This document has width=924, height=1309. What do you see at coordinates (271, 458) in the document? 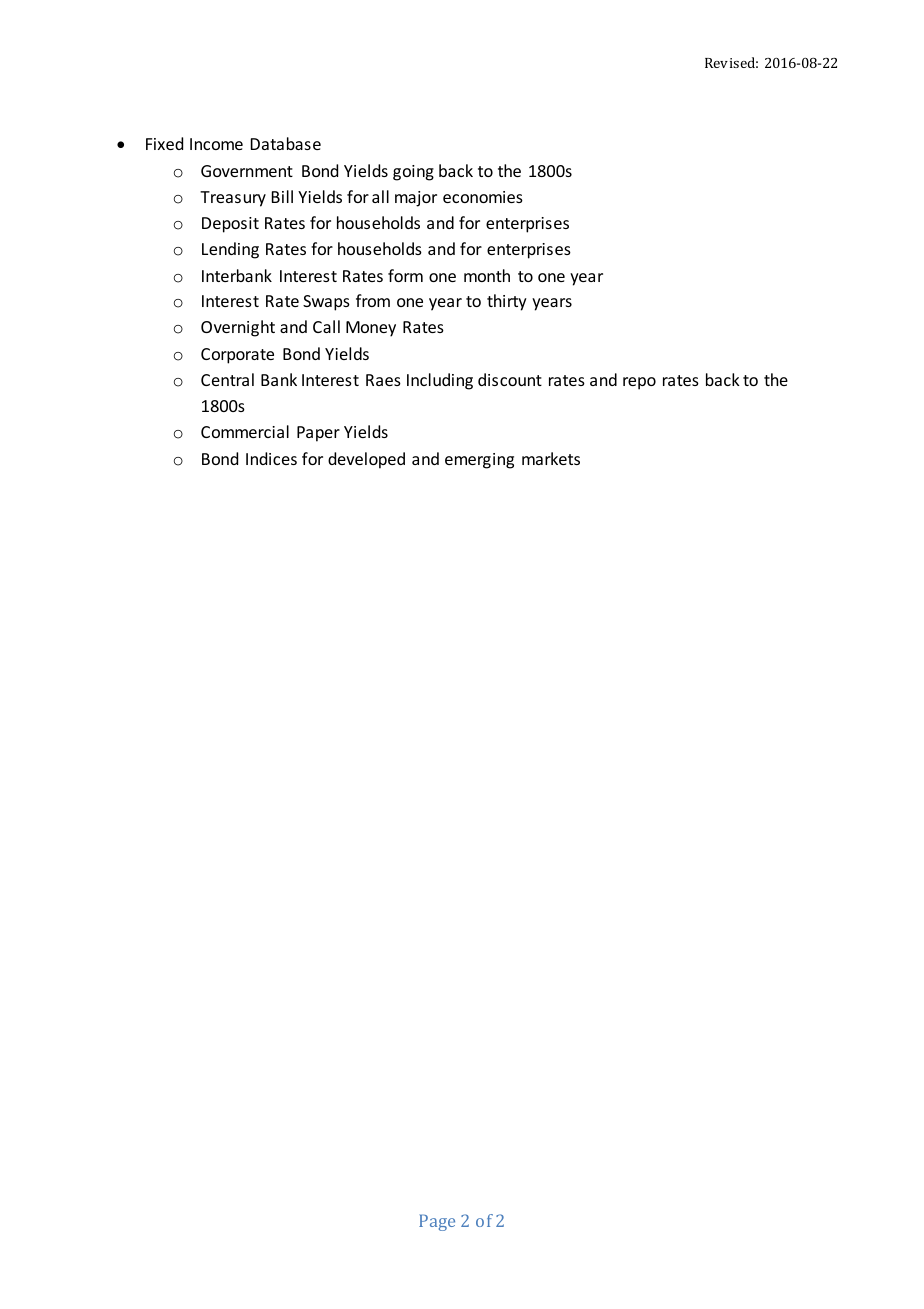
I see `Indices` at bounding box center [271, 458].
